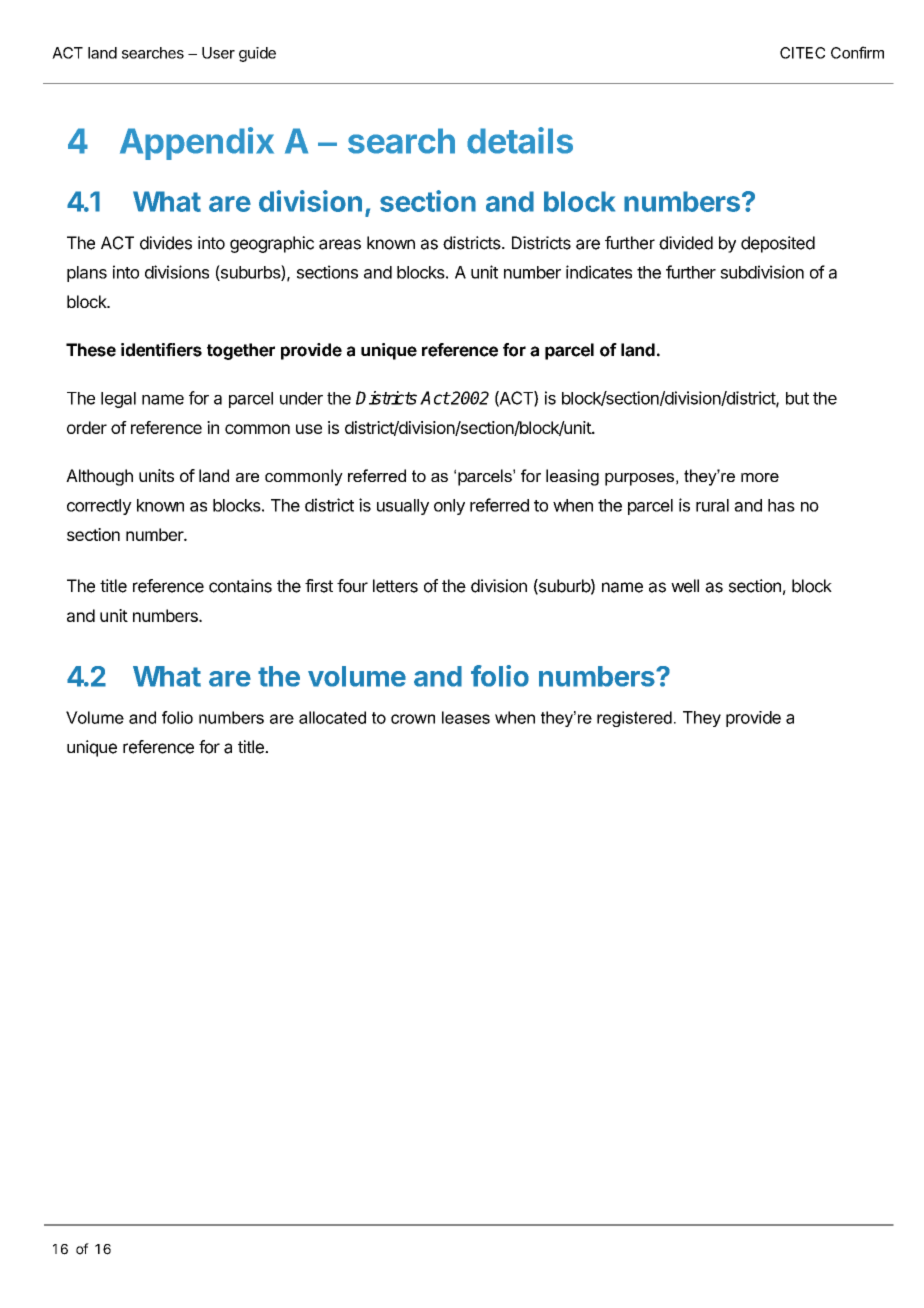 Image resolution: width=924 pixels, height=1308 pixels. What do you see at coordinates (332, 717) in the document?
I see `allocated` at bounding box center [332, 717].
